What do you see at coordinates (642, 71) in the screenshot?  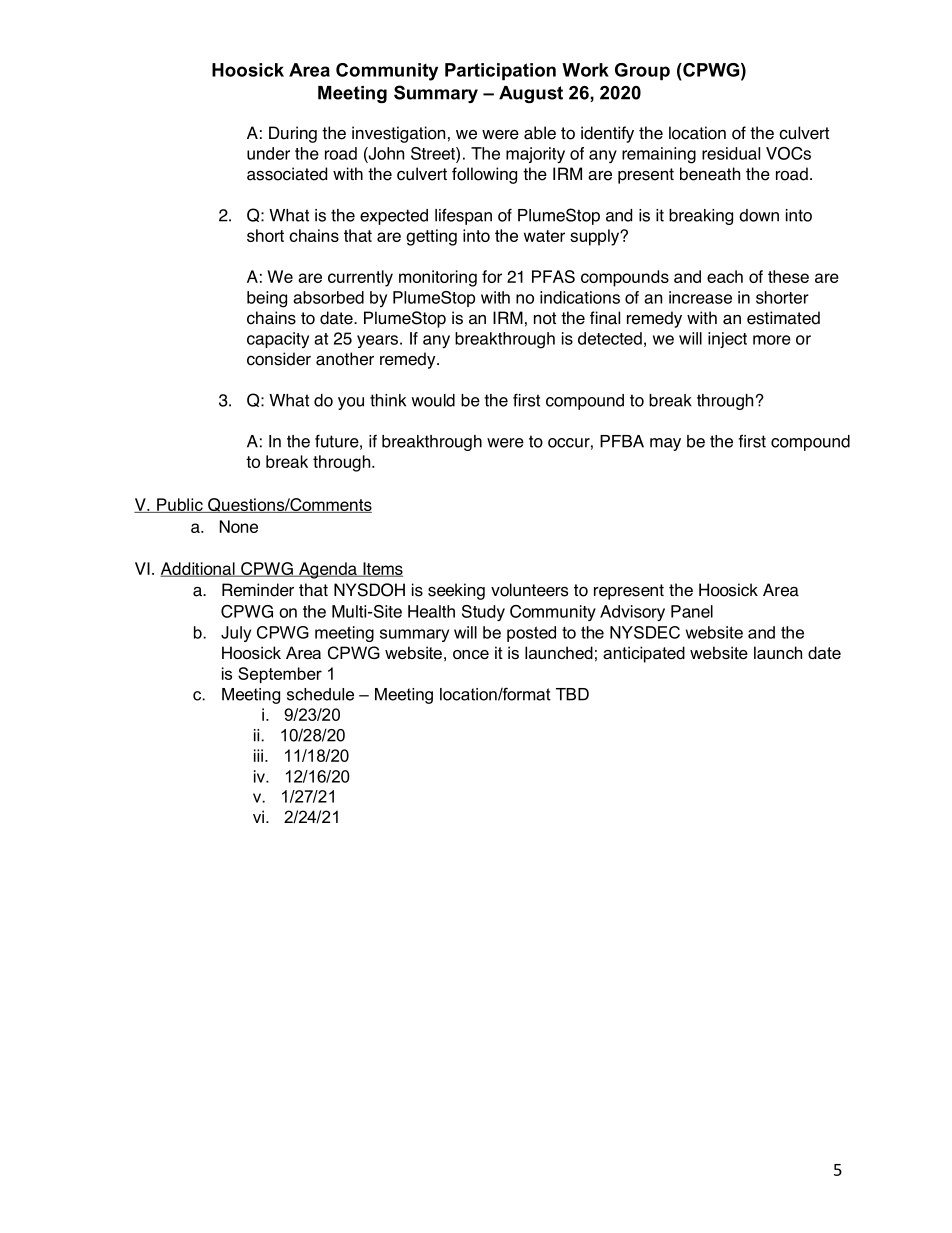 I see `Group` at bounding box center [642, 71].
